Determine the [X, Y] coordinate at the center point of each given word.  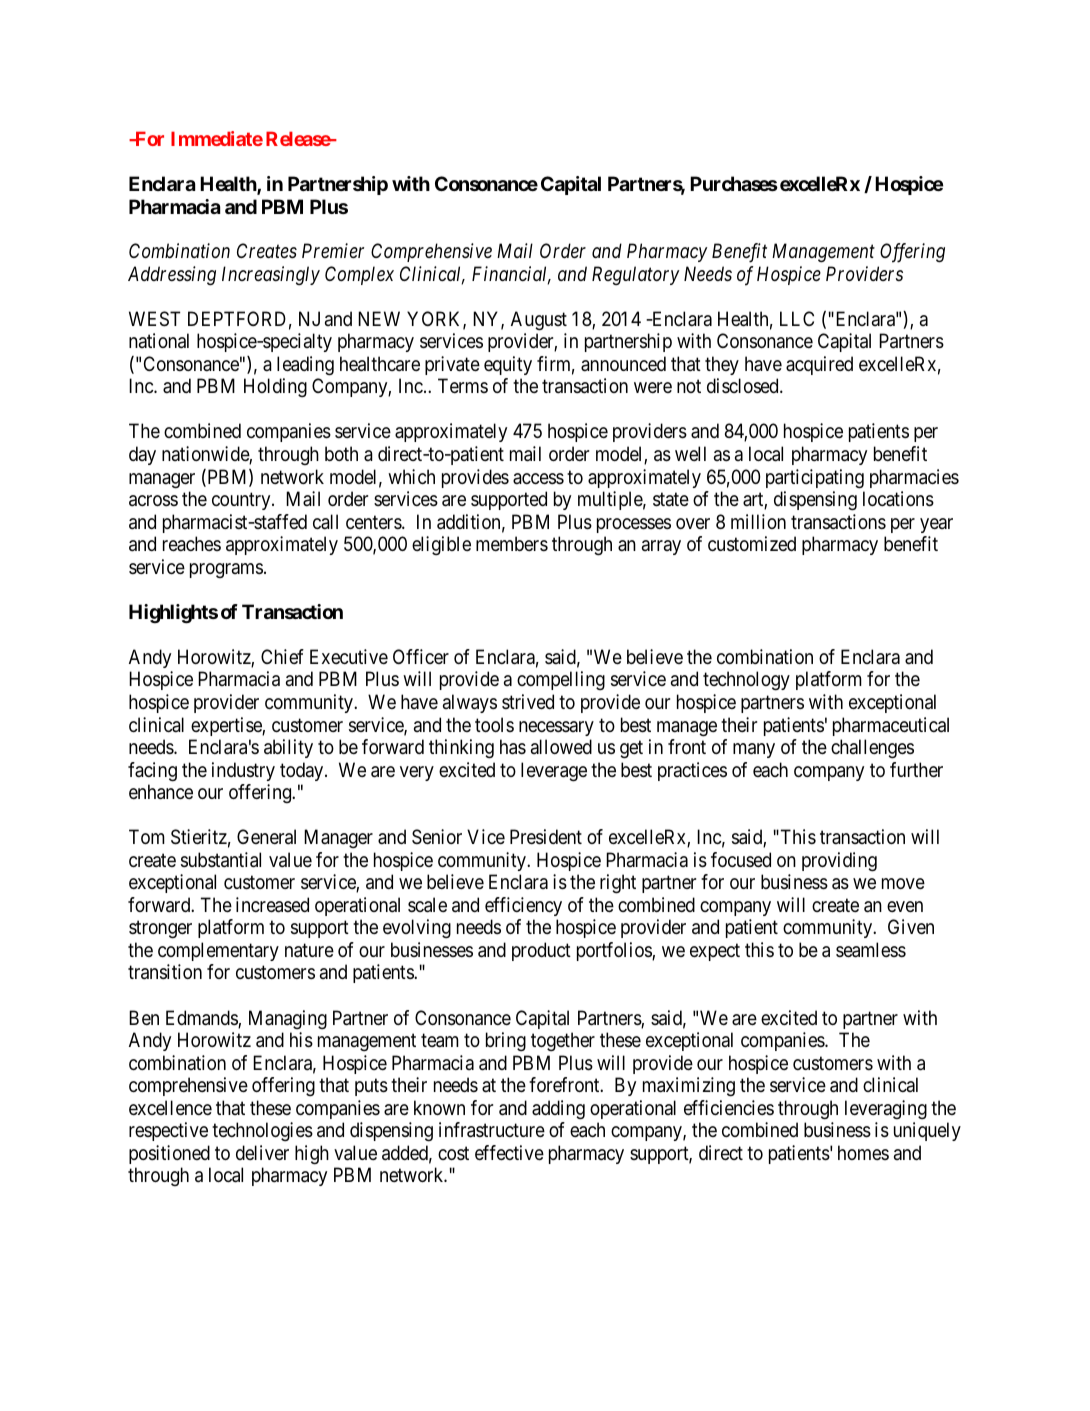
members [512, 543]
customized [752, 544]
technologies [262, 1131]
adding [558, 1110]
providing [839, 862]
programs [226, 570]
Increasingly [271, 275]
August [539, 321]
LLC [797, 318]
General [266, 837]
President [546, 837]
